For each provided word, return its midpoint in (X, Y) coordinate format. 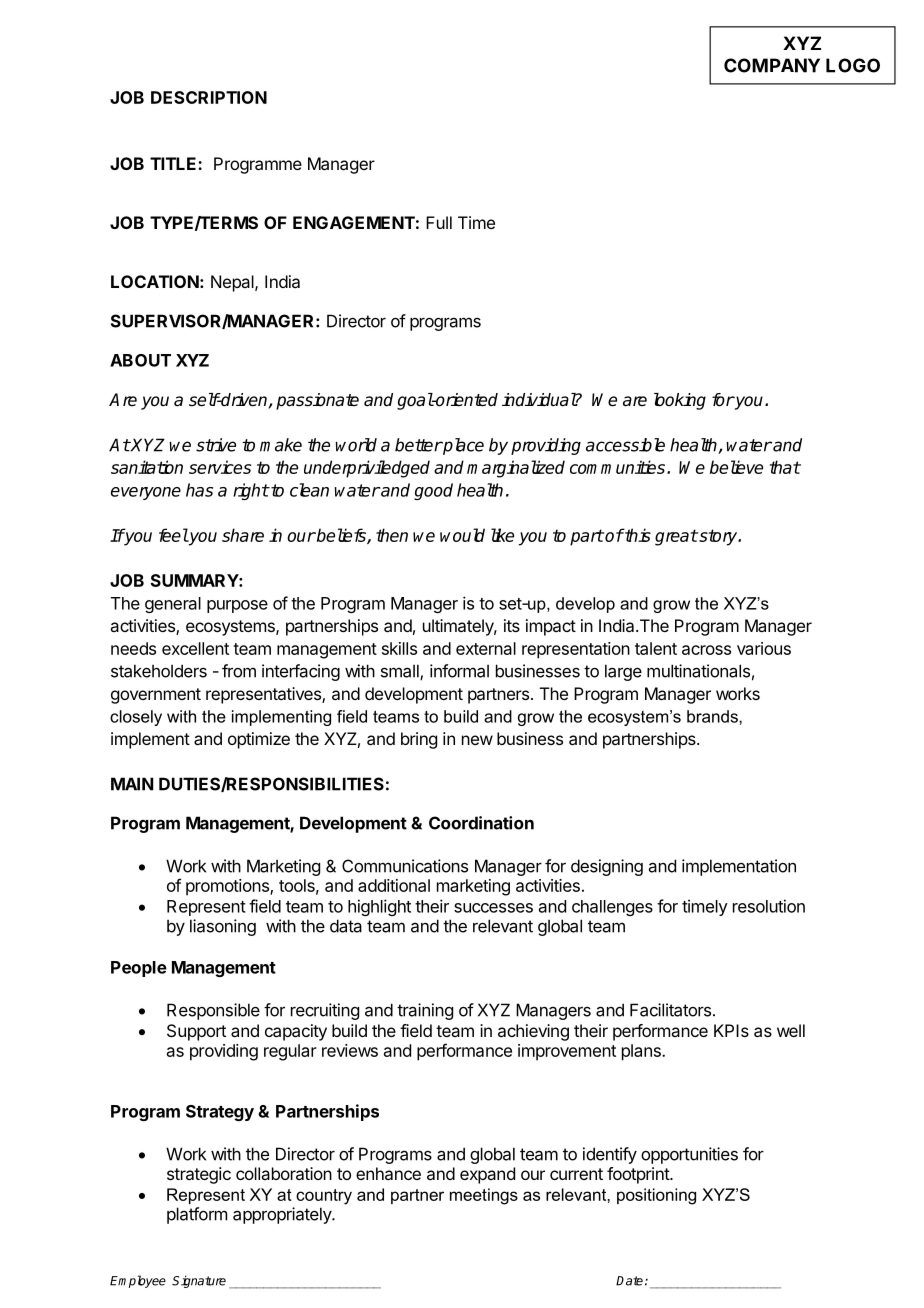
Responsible (213, 1011)
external (486, 648)
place (462, 446)
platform (197, 1215)
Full (439, 222)
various (764, 648)
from (239, 671)
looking (680, 401)
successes (493, 908)
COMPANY (772, 65)
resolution (769, 906)
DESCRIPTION (209, 97)
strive (216, 445)
